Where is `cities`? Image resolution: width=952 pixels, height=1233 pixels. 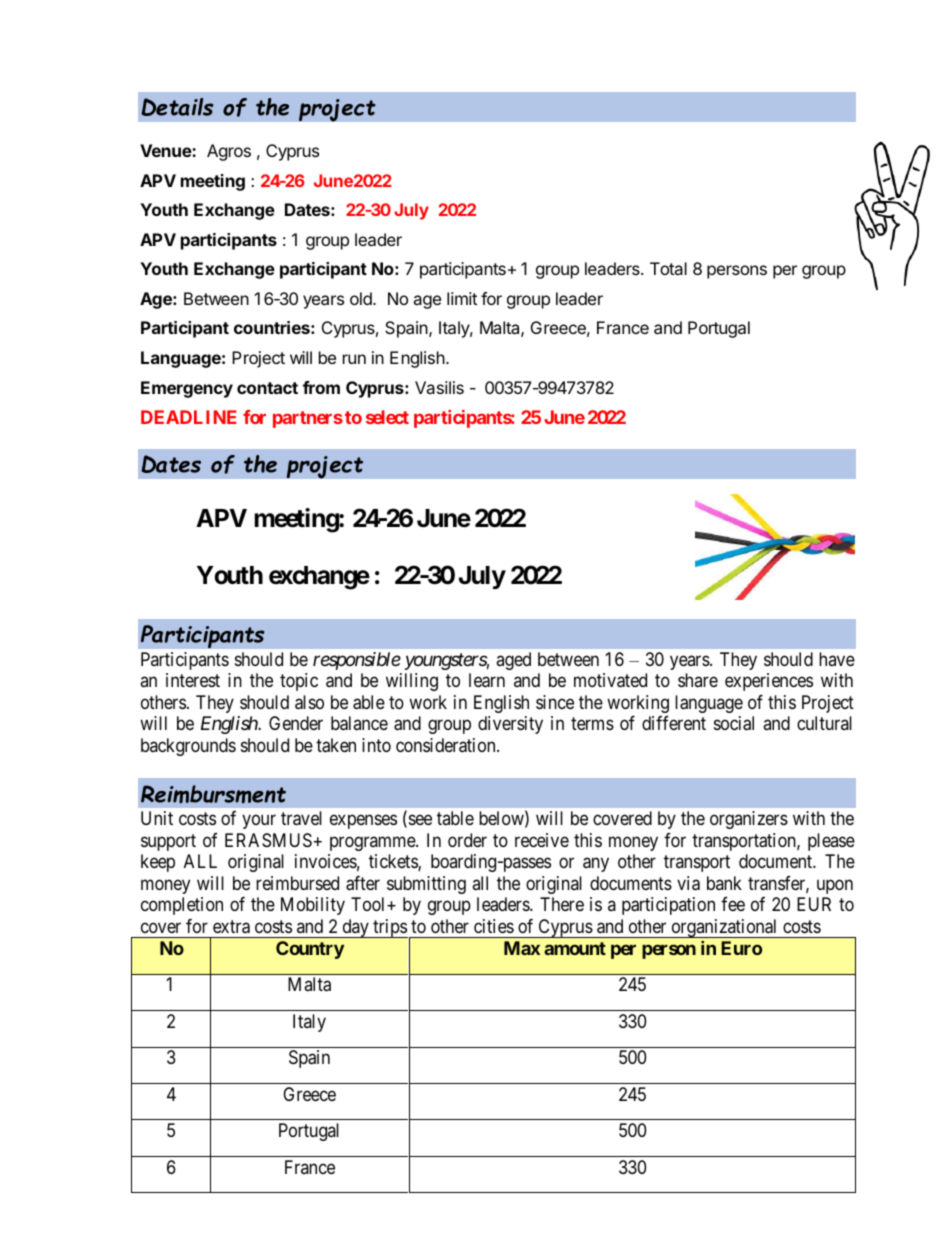 cities is located at coordinates (494, 926).
